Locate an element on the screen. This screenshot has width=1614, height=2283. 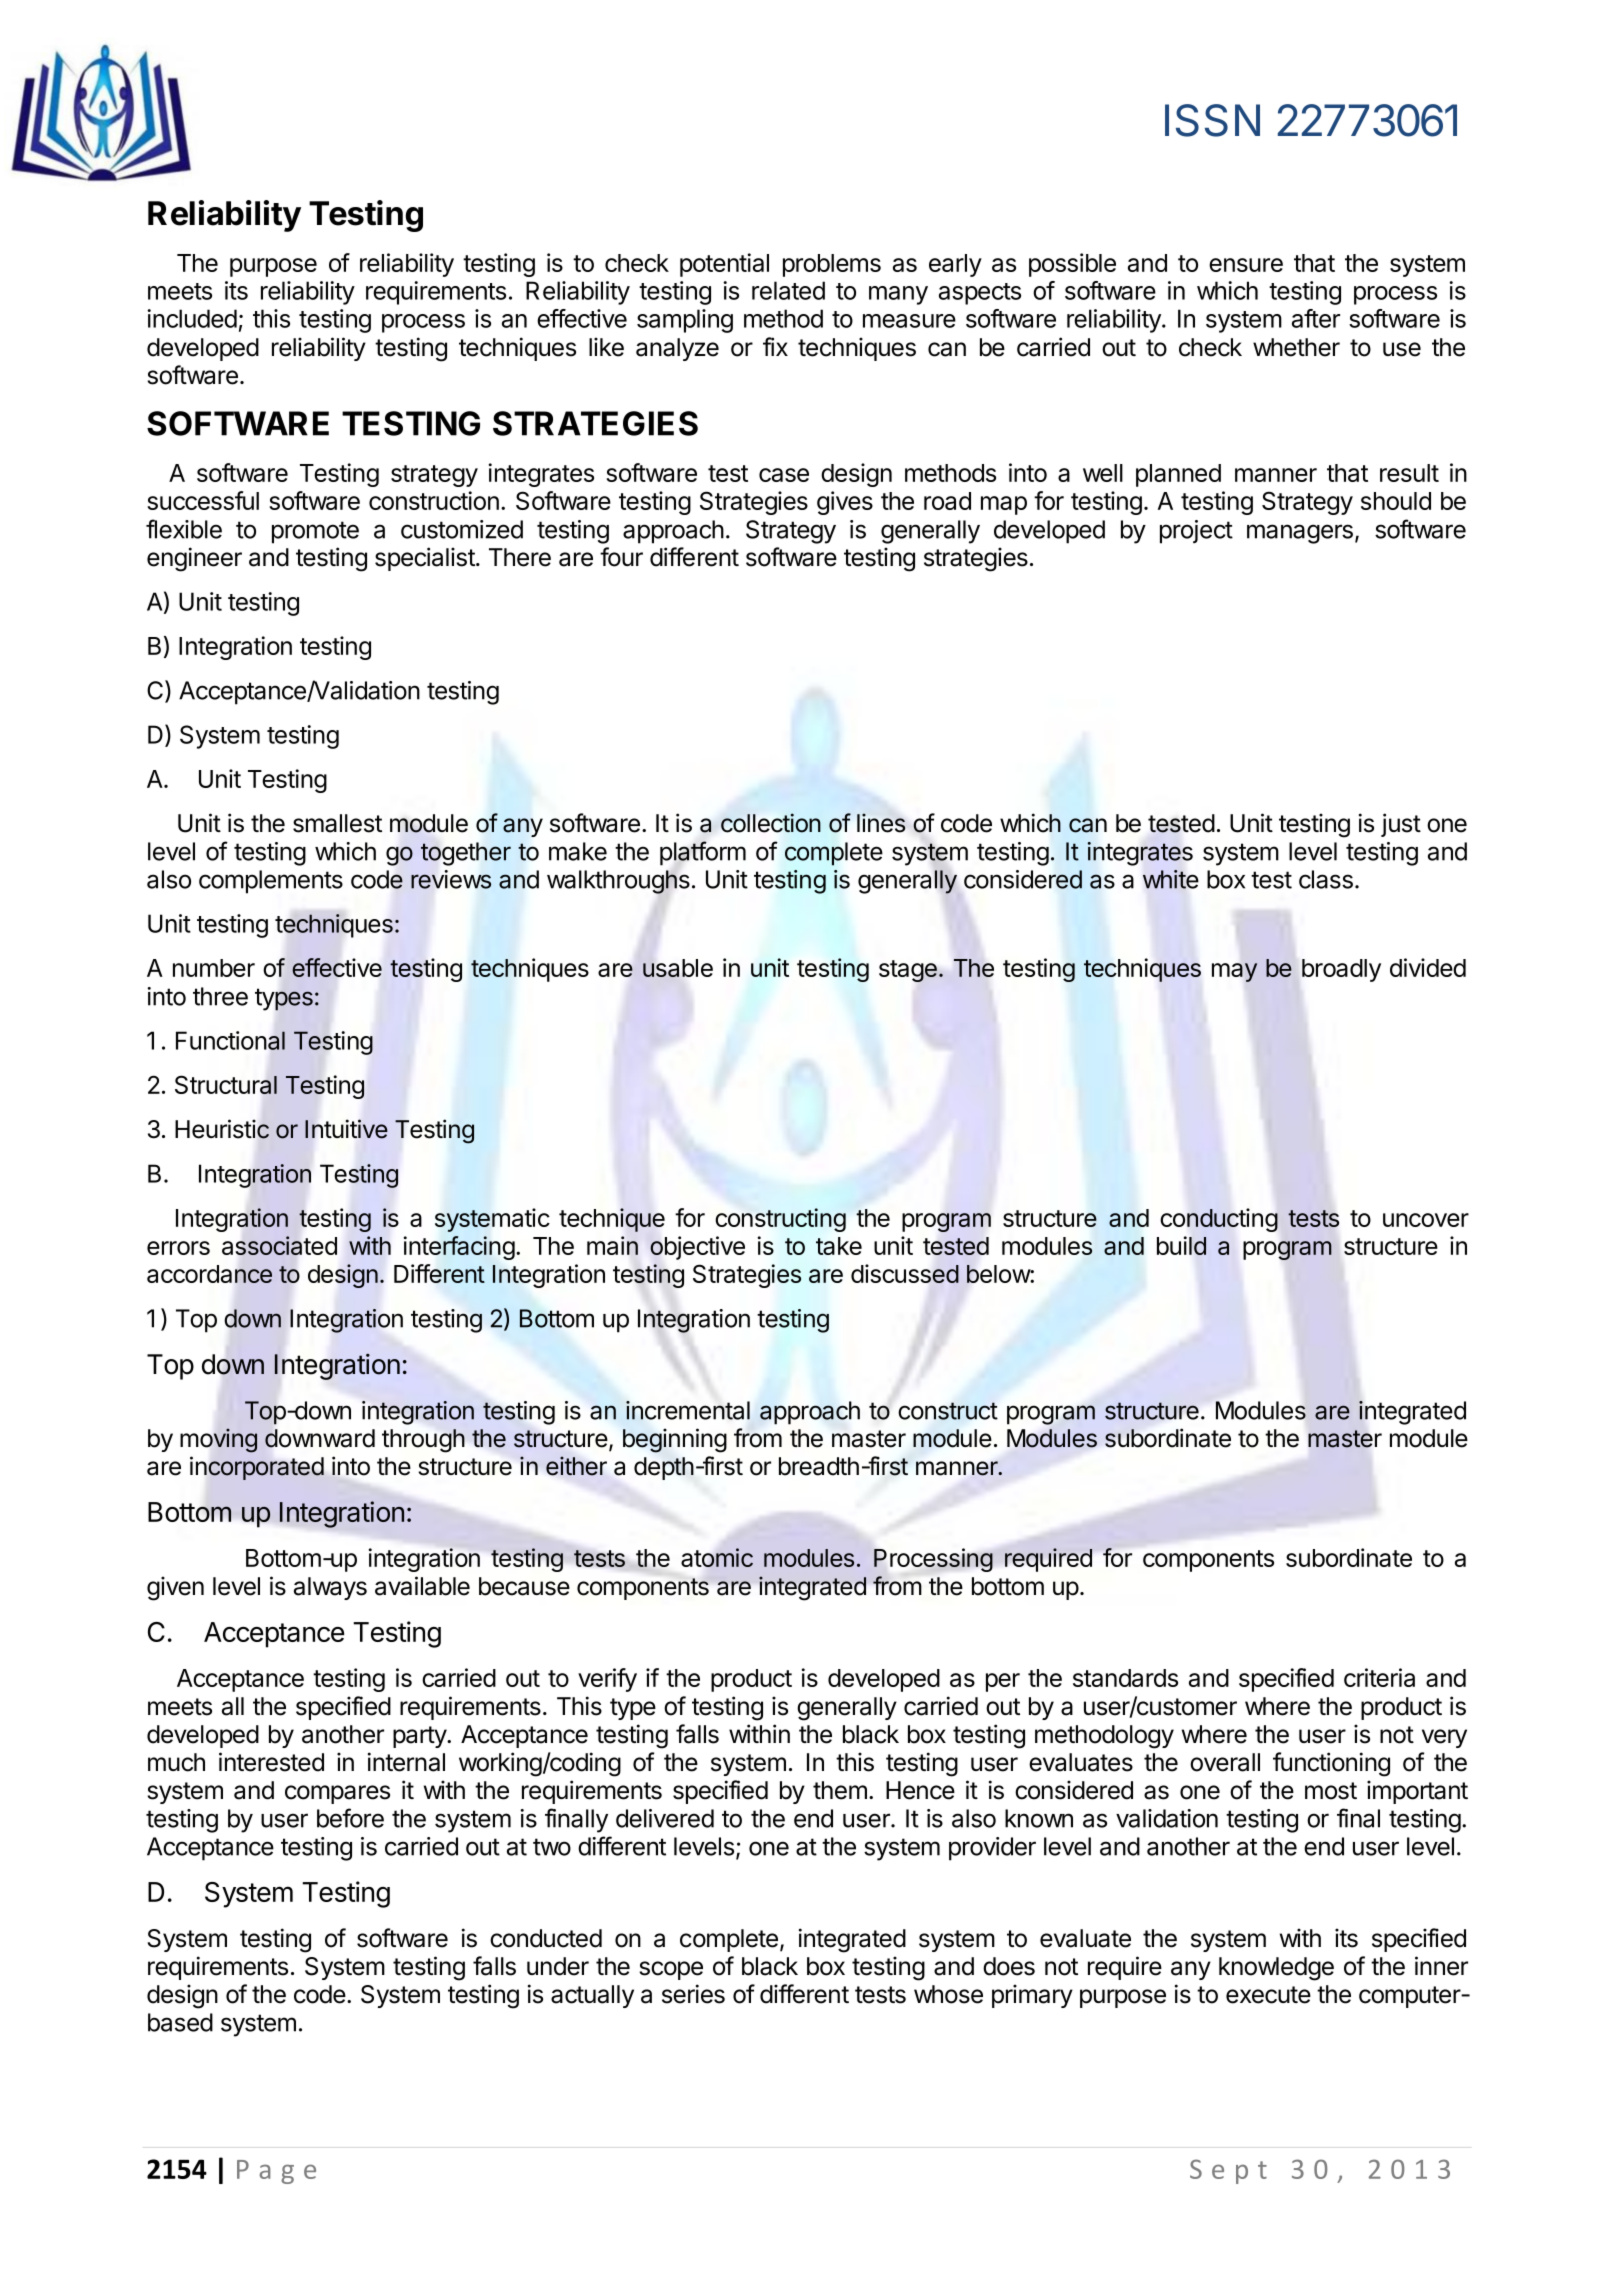
ISSN is located at coordinates (1212, 120).
